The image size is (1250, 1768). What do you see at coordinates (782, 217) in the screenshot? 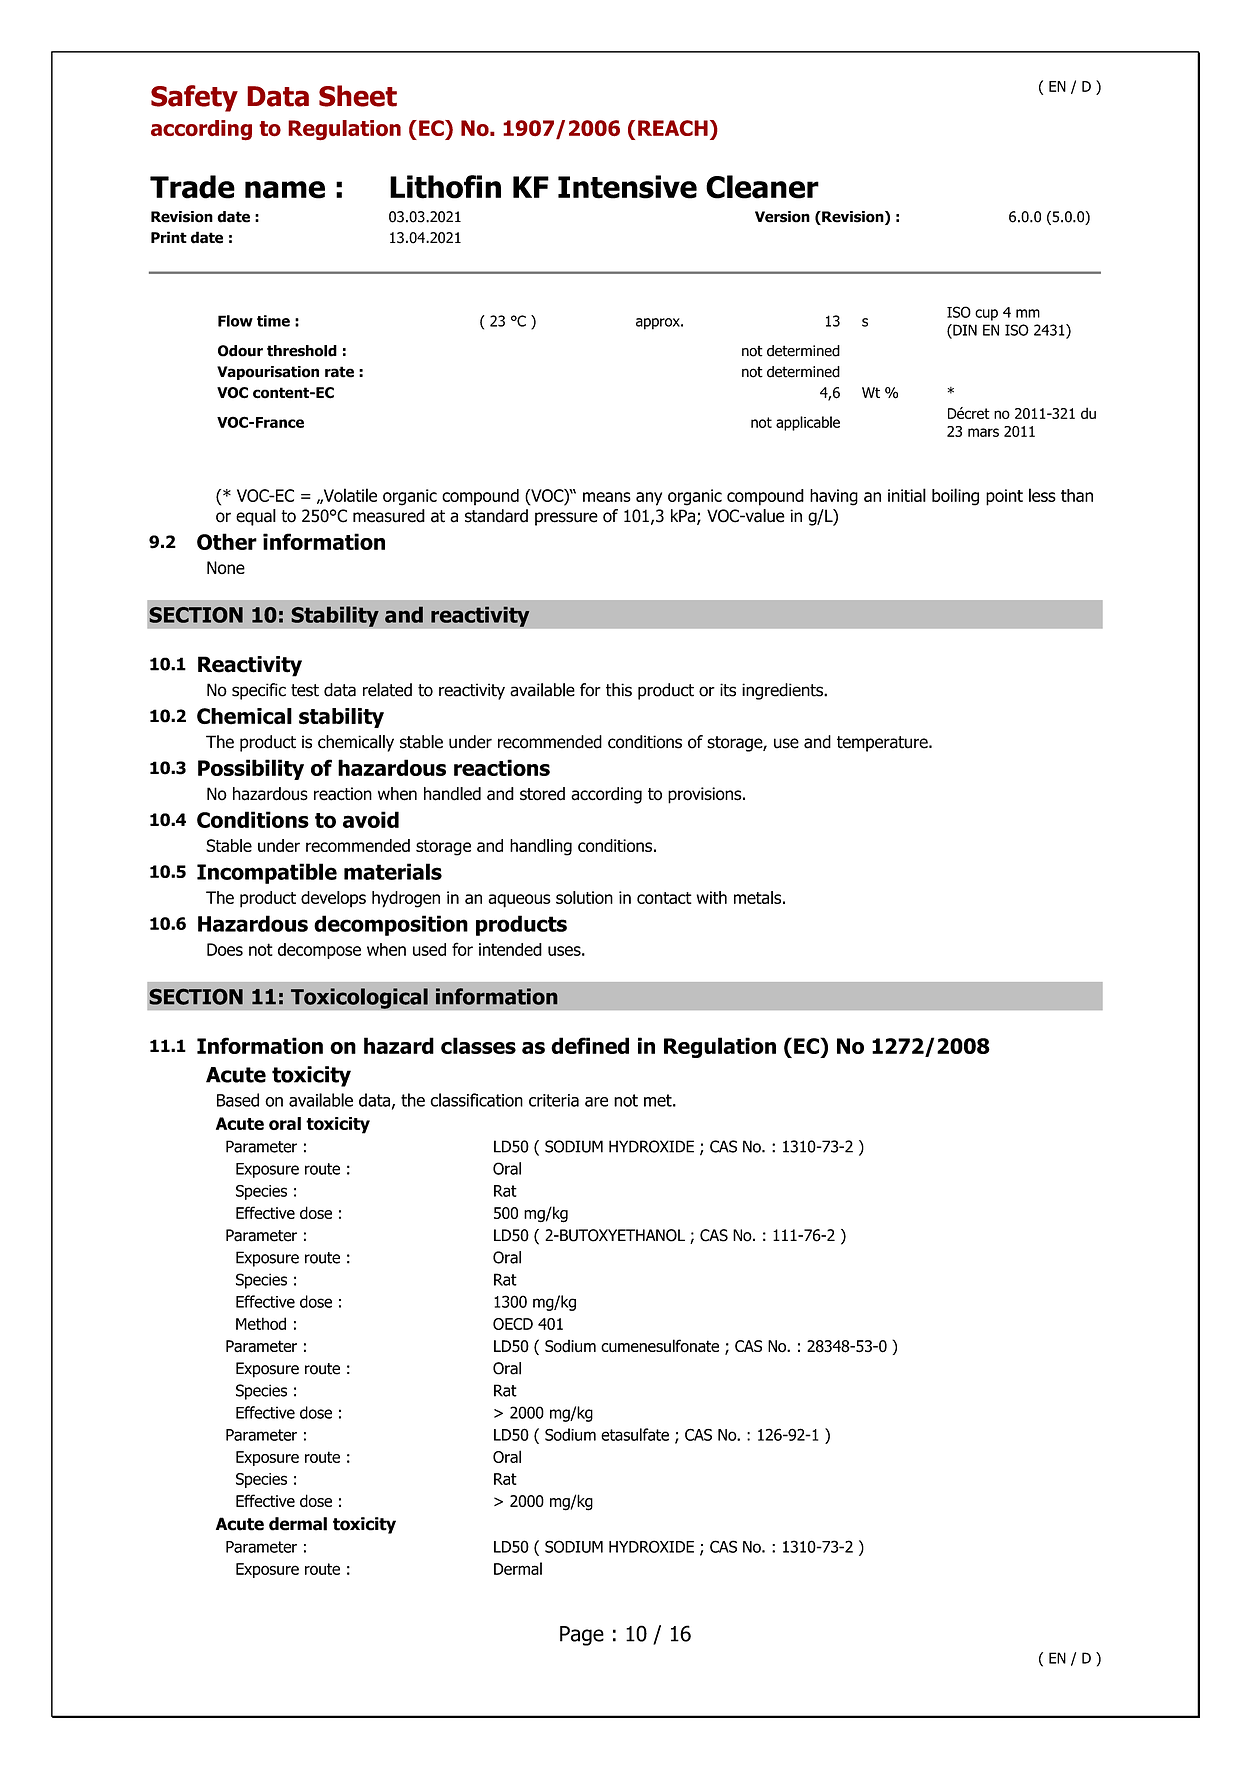
I see `Version` at bounding box center [782, 217].
